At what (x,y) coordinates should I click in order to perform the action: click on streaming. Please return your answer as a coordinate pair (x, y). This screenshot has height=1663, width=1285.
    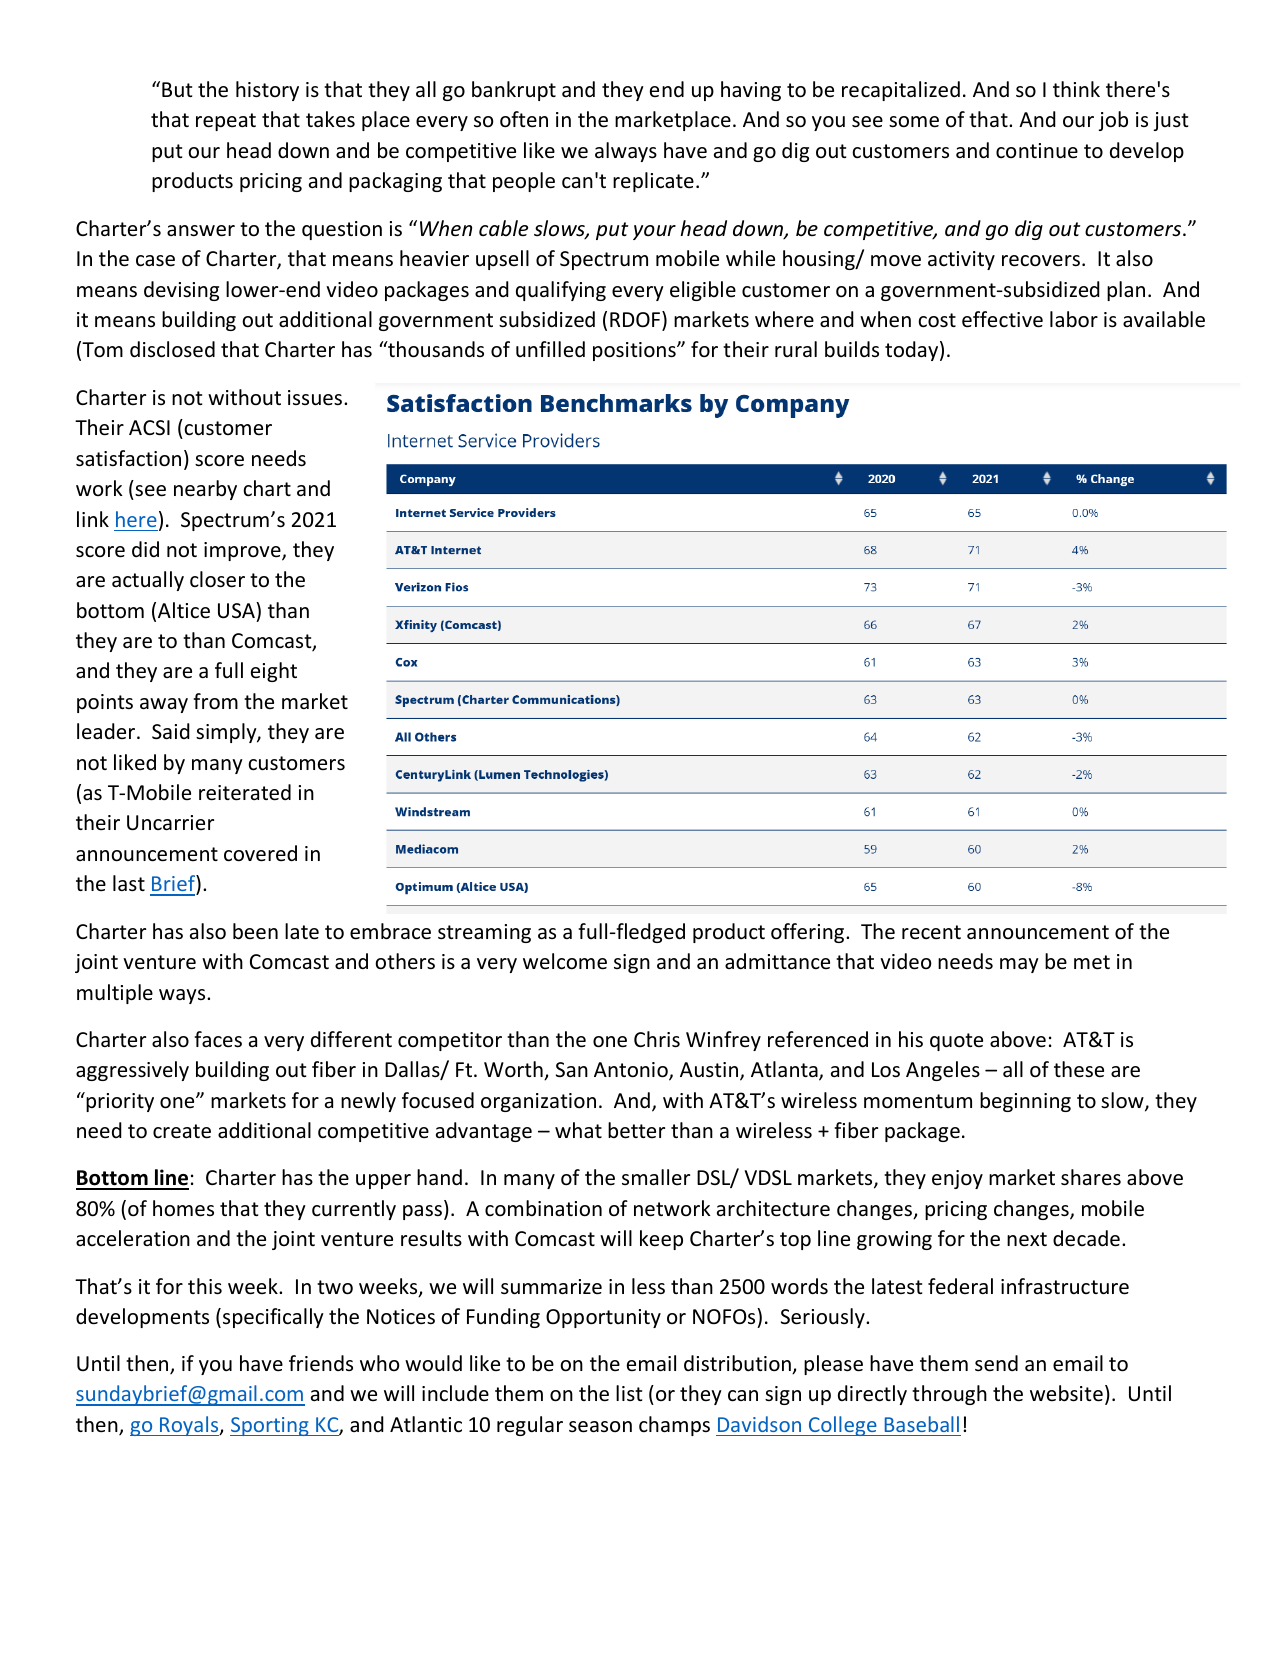
    Looking at the image, I should click on (484, 933).
